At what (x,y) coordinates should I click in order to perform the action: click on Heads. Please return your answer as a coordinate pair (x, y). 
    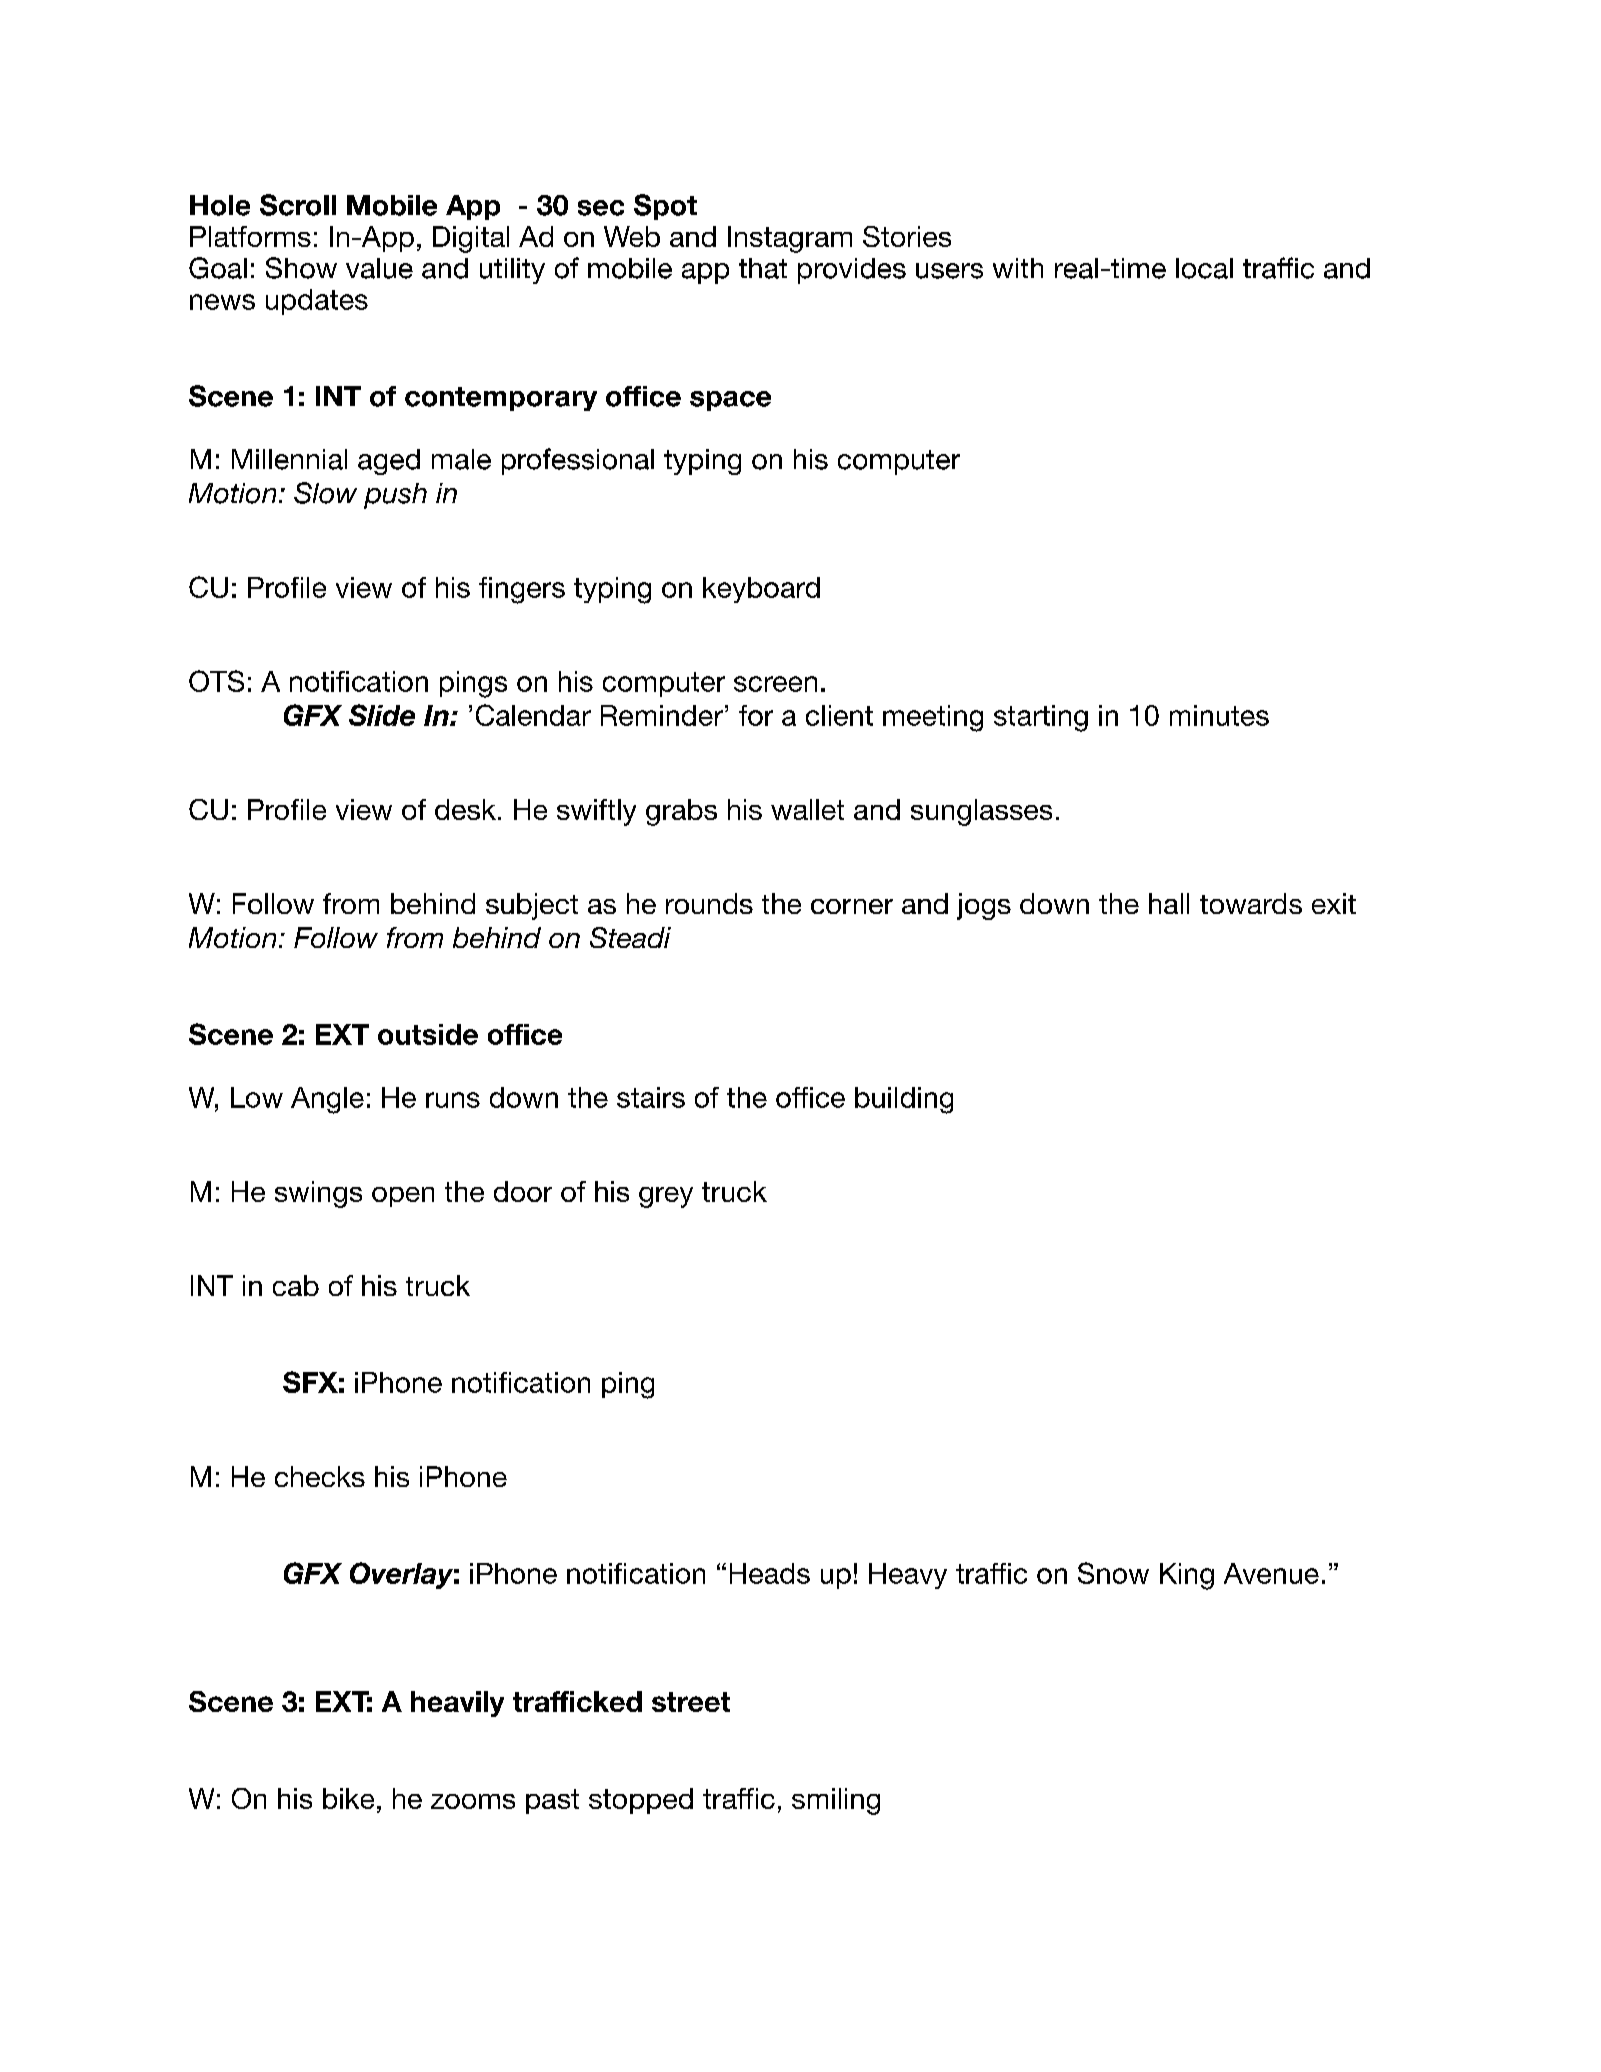
    Looking at the image, I should click on (770, 1573).
